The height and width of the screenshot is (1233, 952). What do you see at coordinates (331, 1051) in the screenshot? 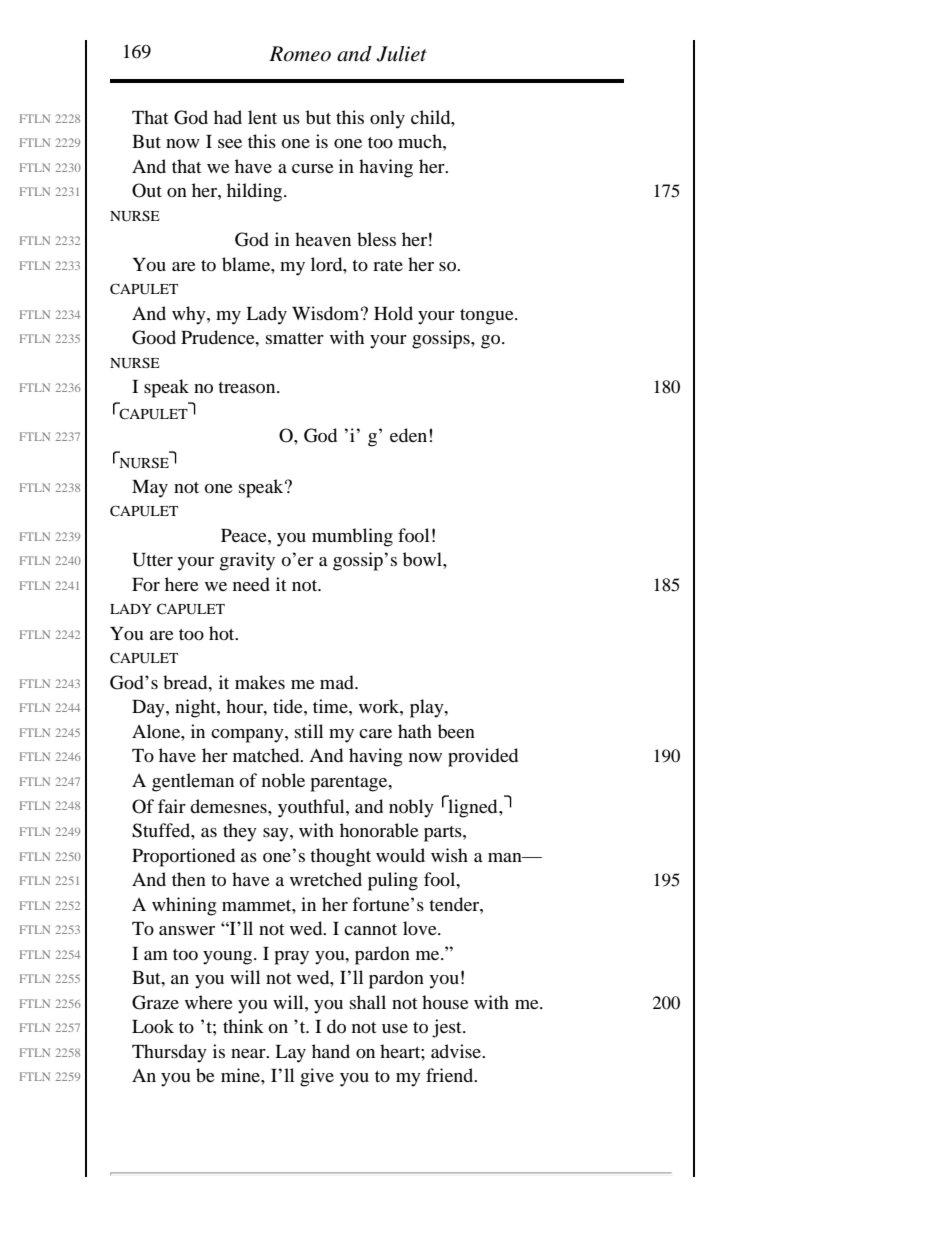
I see `hand` at bounding box center [331, 1051].
